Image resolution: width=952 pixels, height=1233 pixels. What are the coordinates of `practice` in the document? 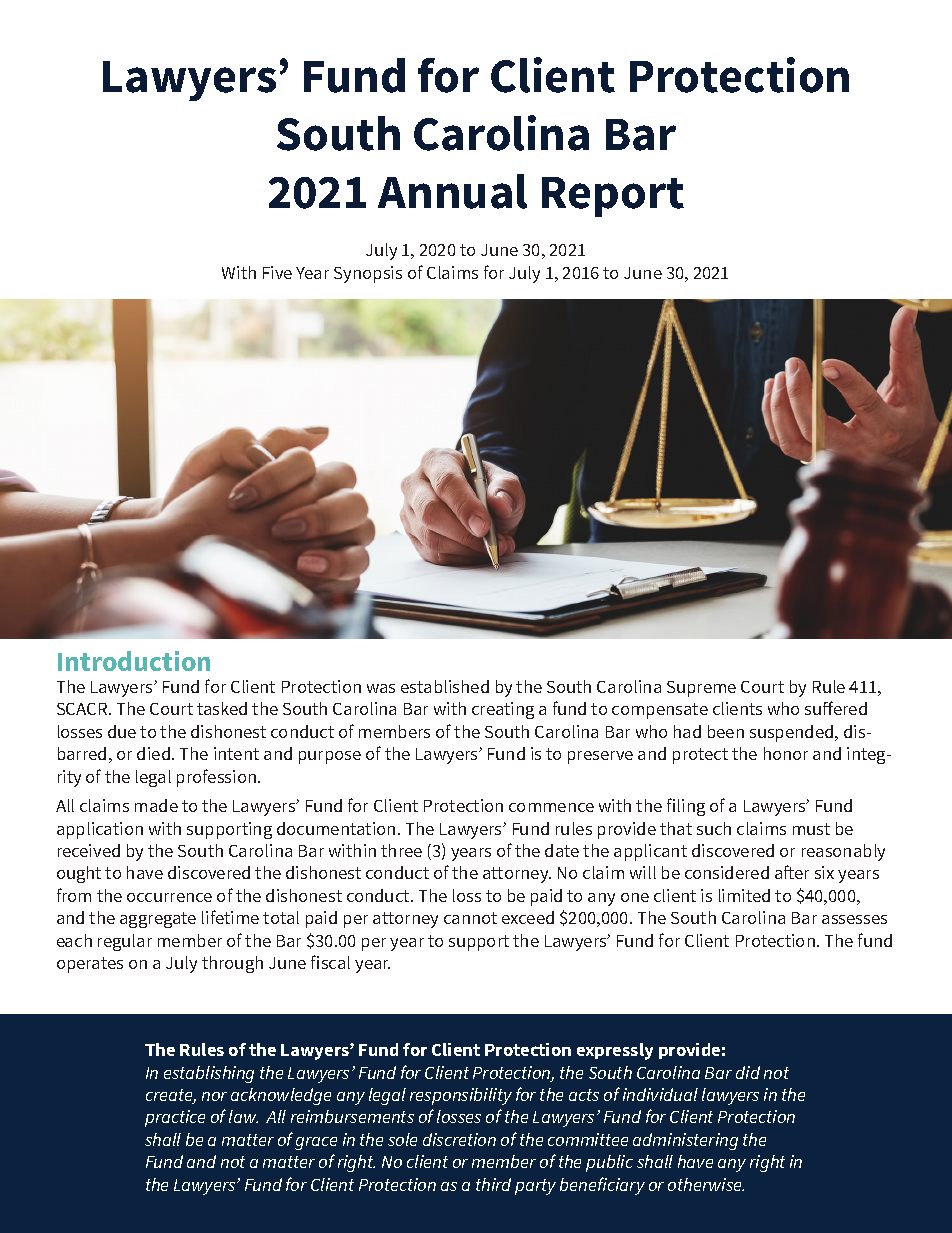 It's located at (175, 1118).
